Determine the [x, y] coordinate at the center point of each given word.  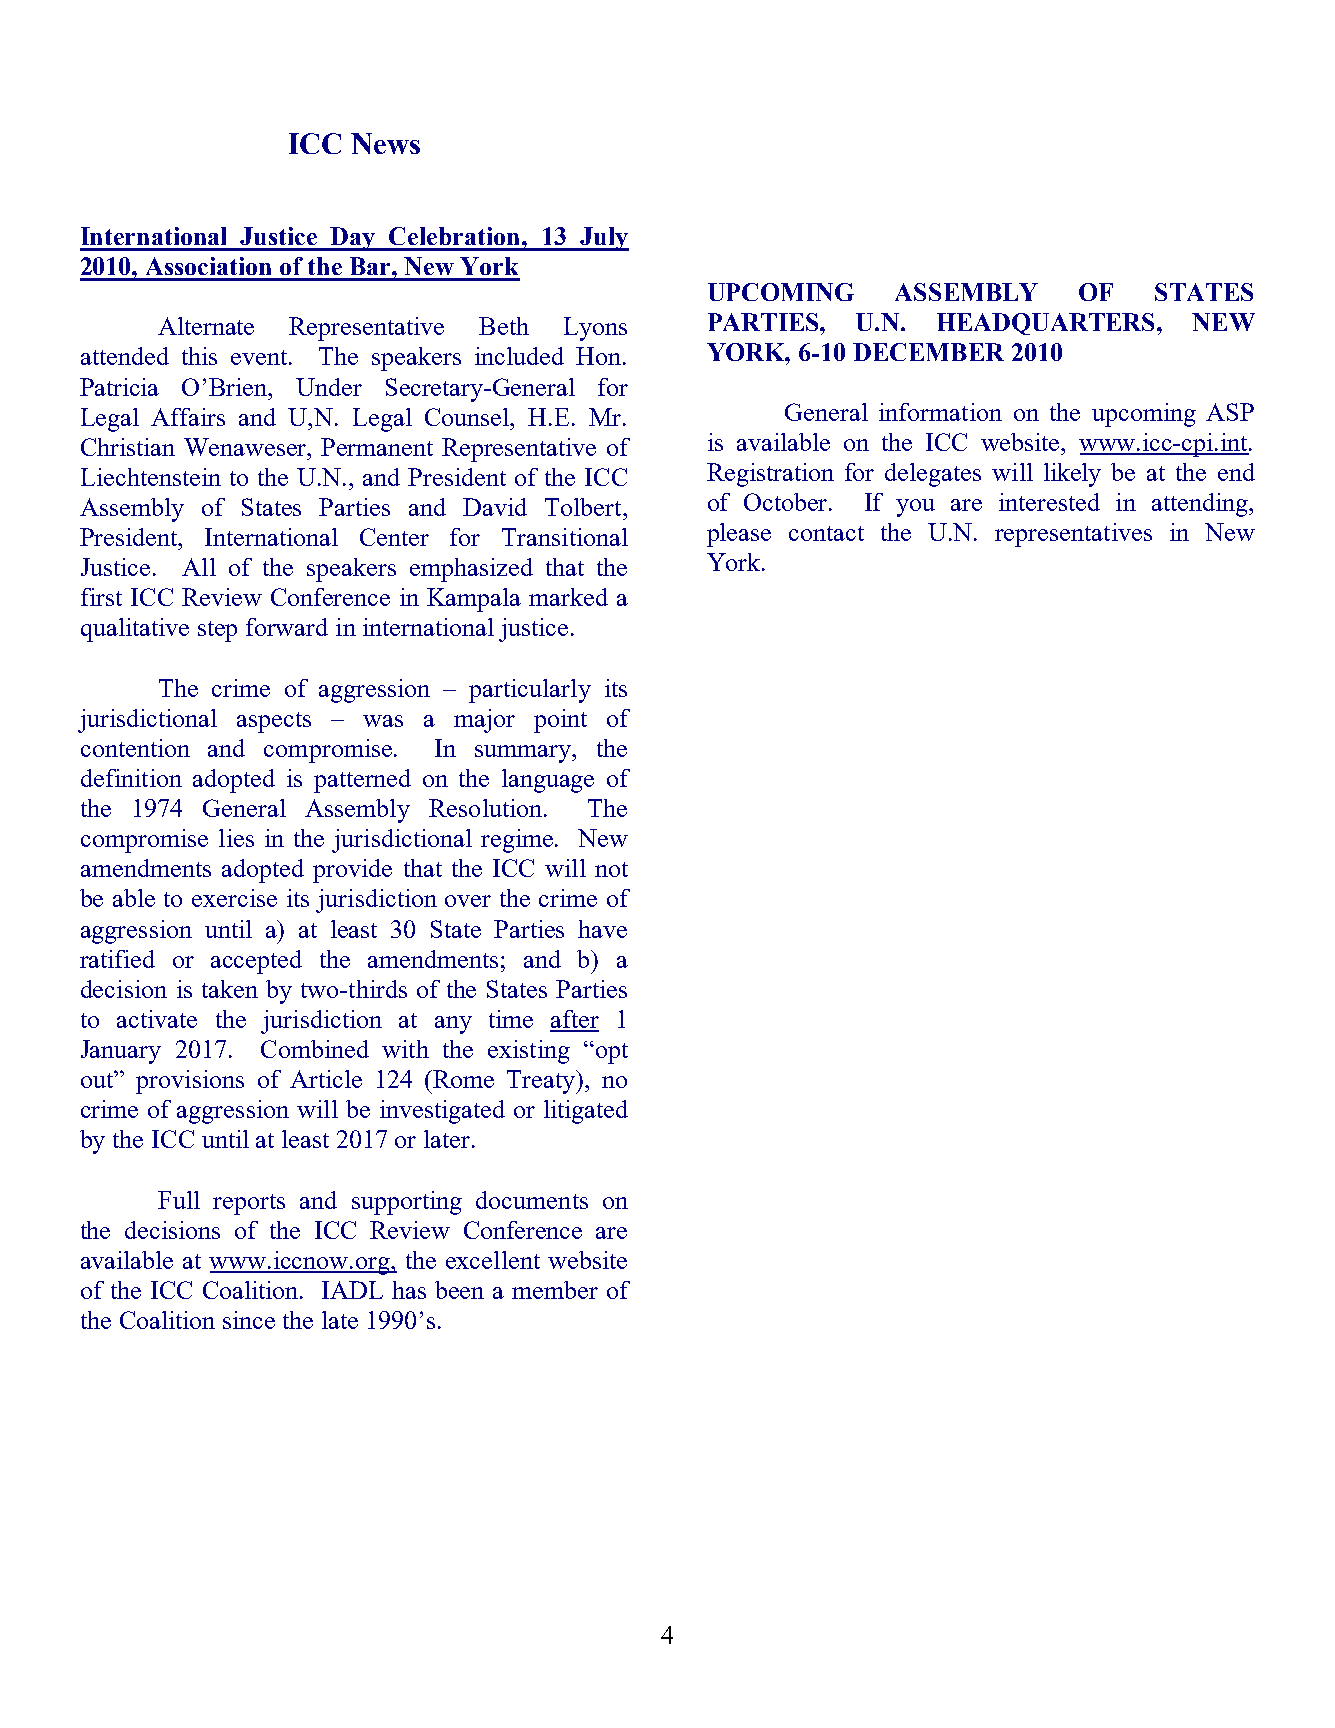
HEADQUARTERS [1047, 324]
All [199, 567]
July [603, 239]
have [602, 929]
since [249, 1320]
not [611, 869]
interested [1049, 502]
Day [354, 239]
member [555, 1290]
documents [532, 1200]
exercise [234, 898]
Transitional [565, 537]
